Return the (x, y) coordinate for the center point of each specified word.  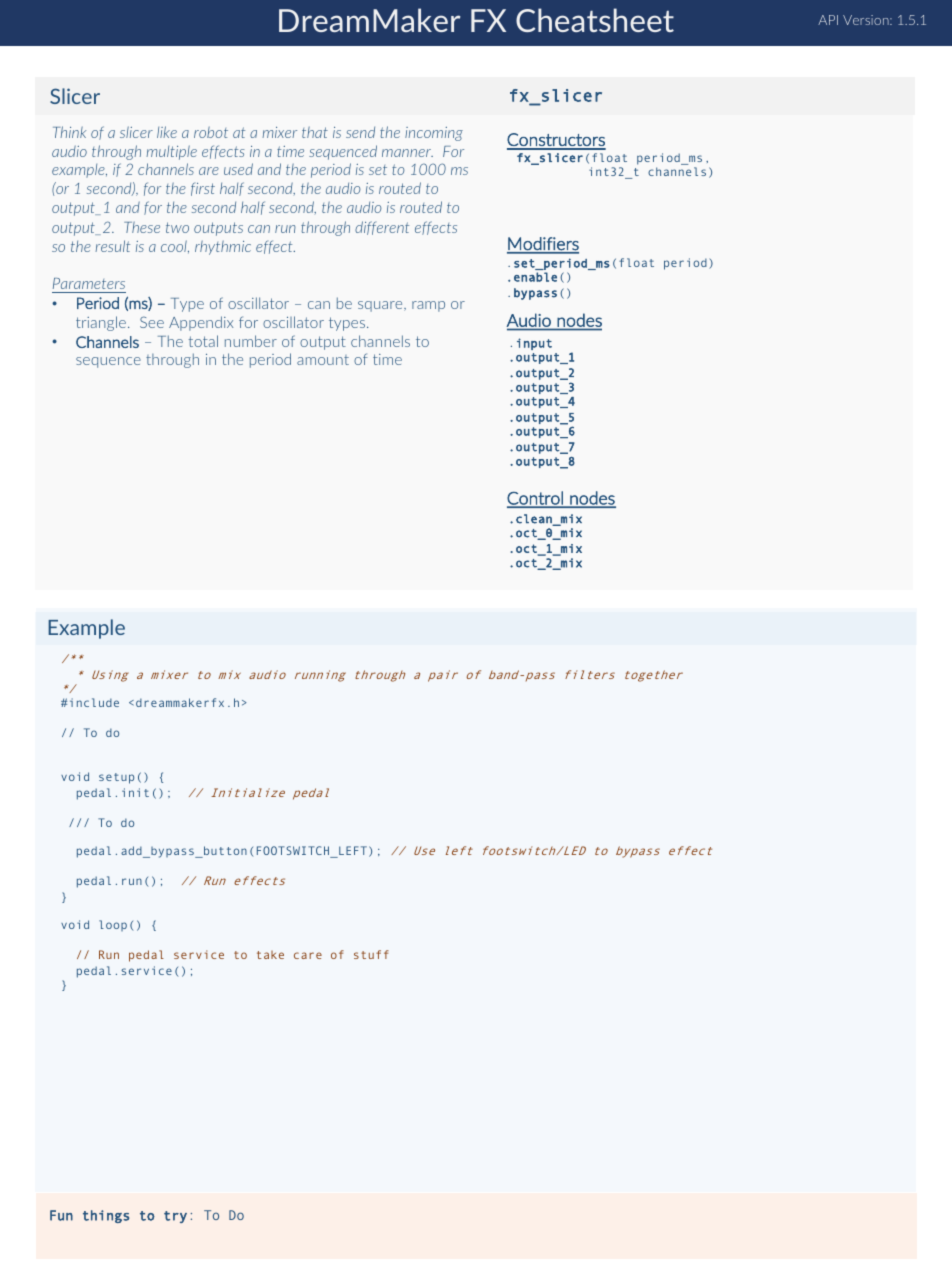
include (94, 702)
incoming (434, 134)
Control (536, 499)
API (828, 20)
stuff (371, 954)
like (167, 132)
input (534, 344)
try (175, 1217)
